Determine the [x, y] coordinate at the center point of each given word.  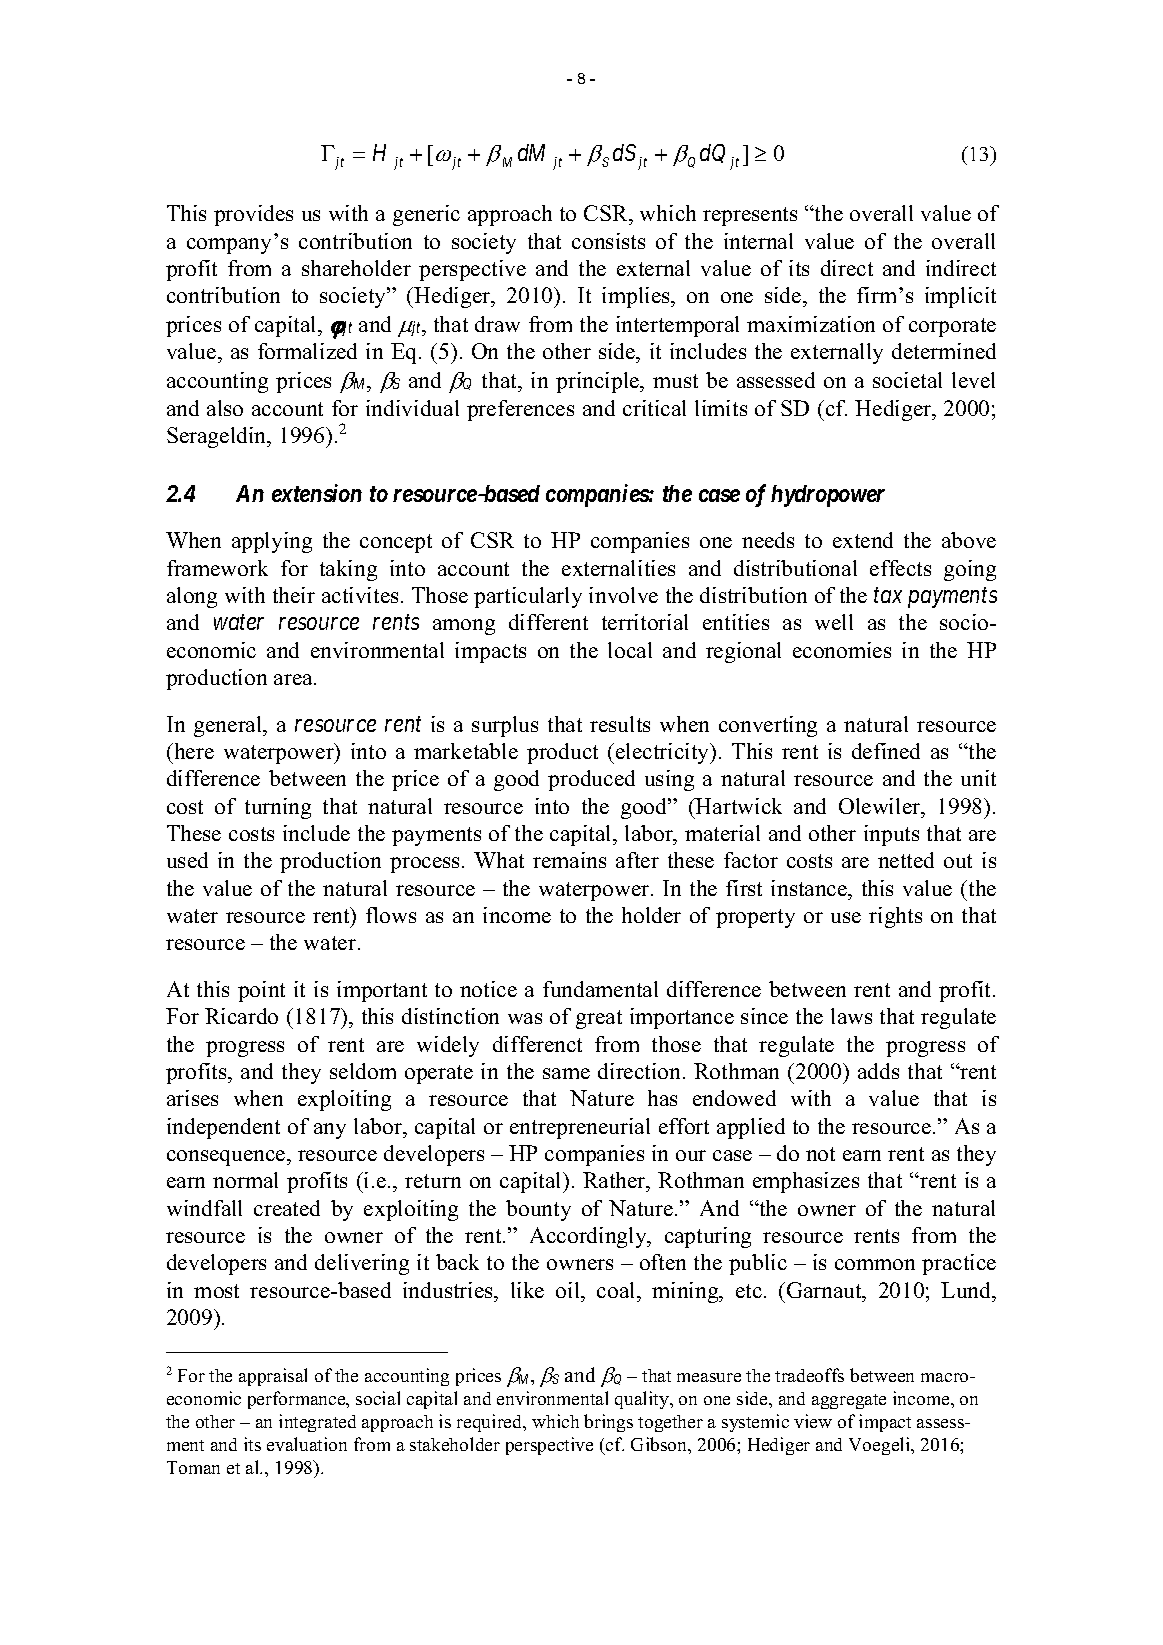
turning [278, 808]
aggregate [849, 1401]
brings [608, 1423]
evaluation [307, 1444]
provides [253, 215]
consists [608, 241]
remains [569, 860]
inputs [891, 835]
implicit [960, 297]
